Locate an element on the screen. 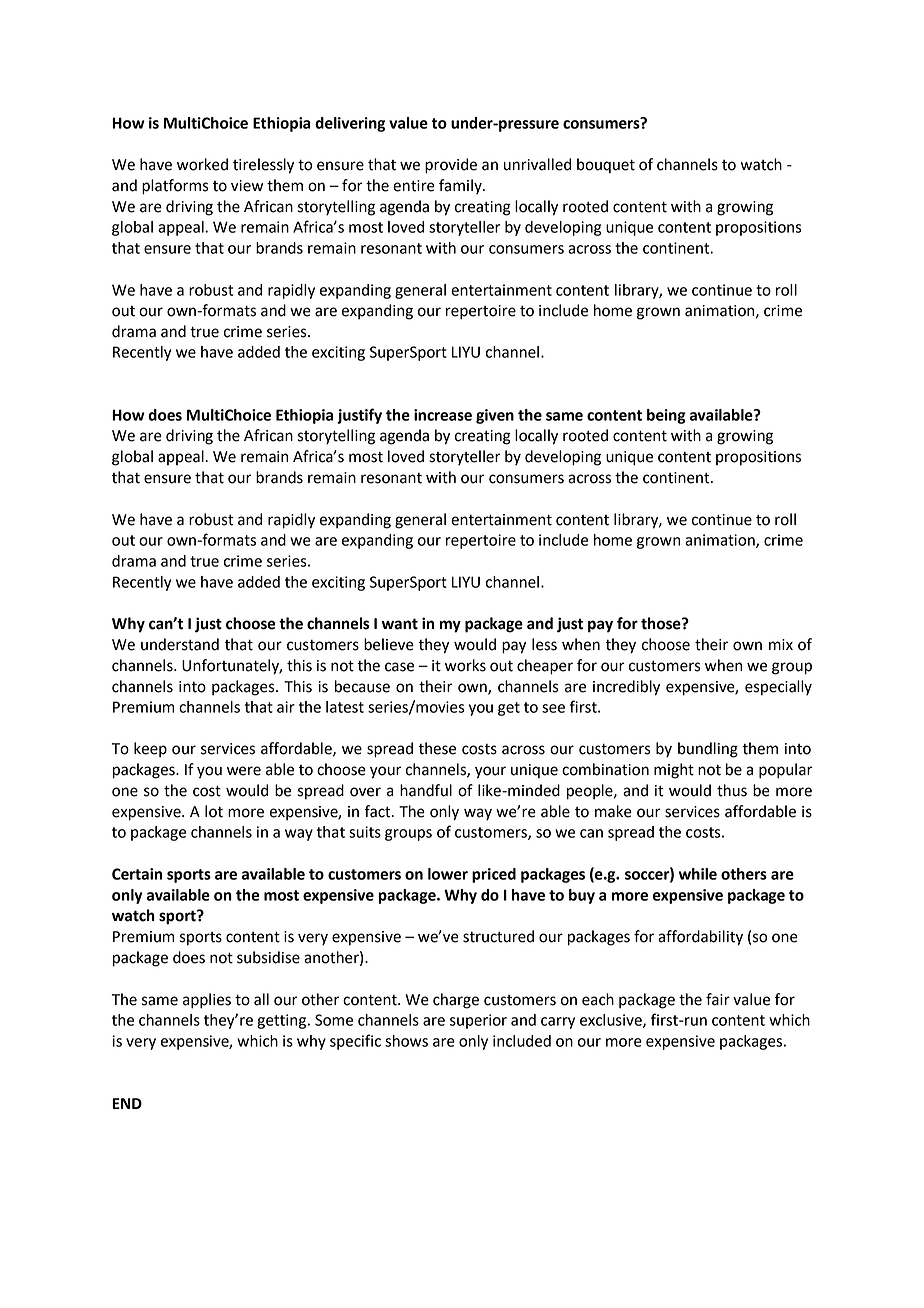  bouquet is located at coordinates (606, 166).
